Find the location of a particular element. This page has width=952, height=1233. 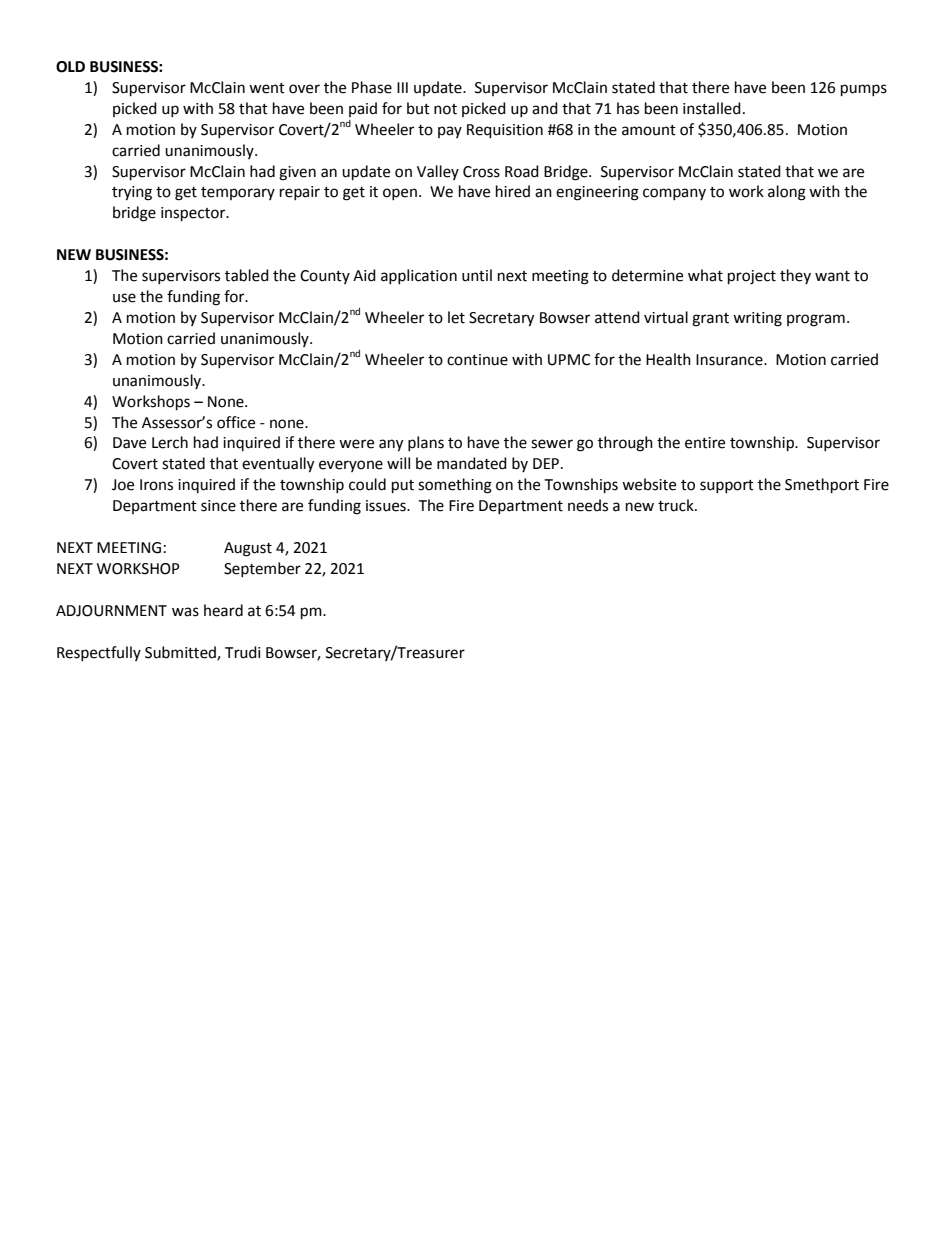

installed is located at coordinates (712, 108).
